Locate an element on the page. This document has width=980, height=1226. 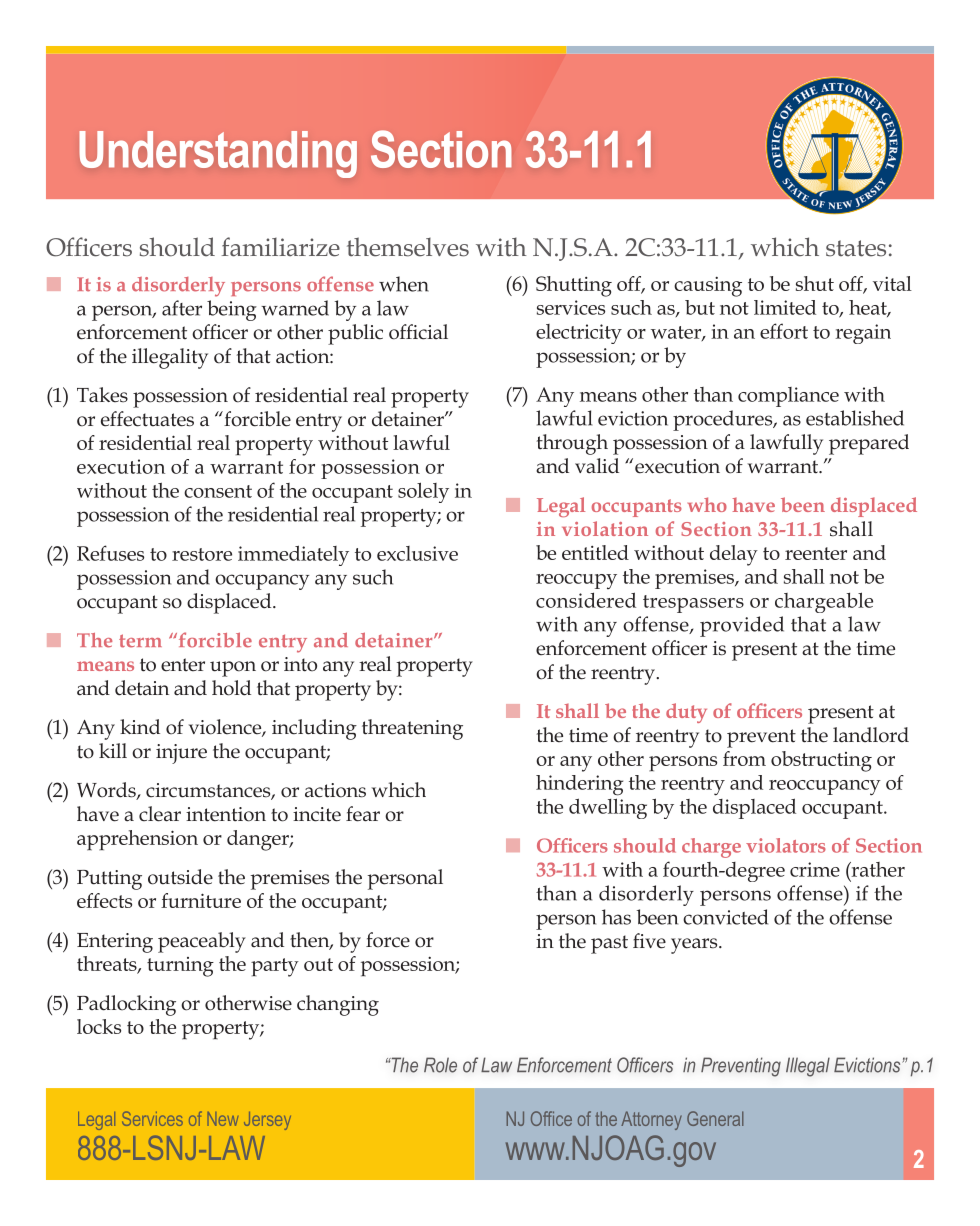
who is located at coordinates (707, 504).
